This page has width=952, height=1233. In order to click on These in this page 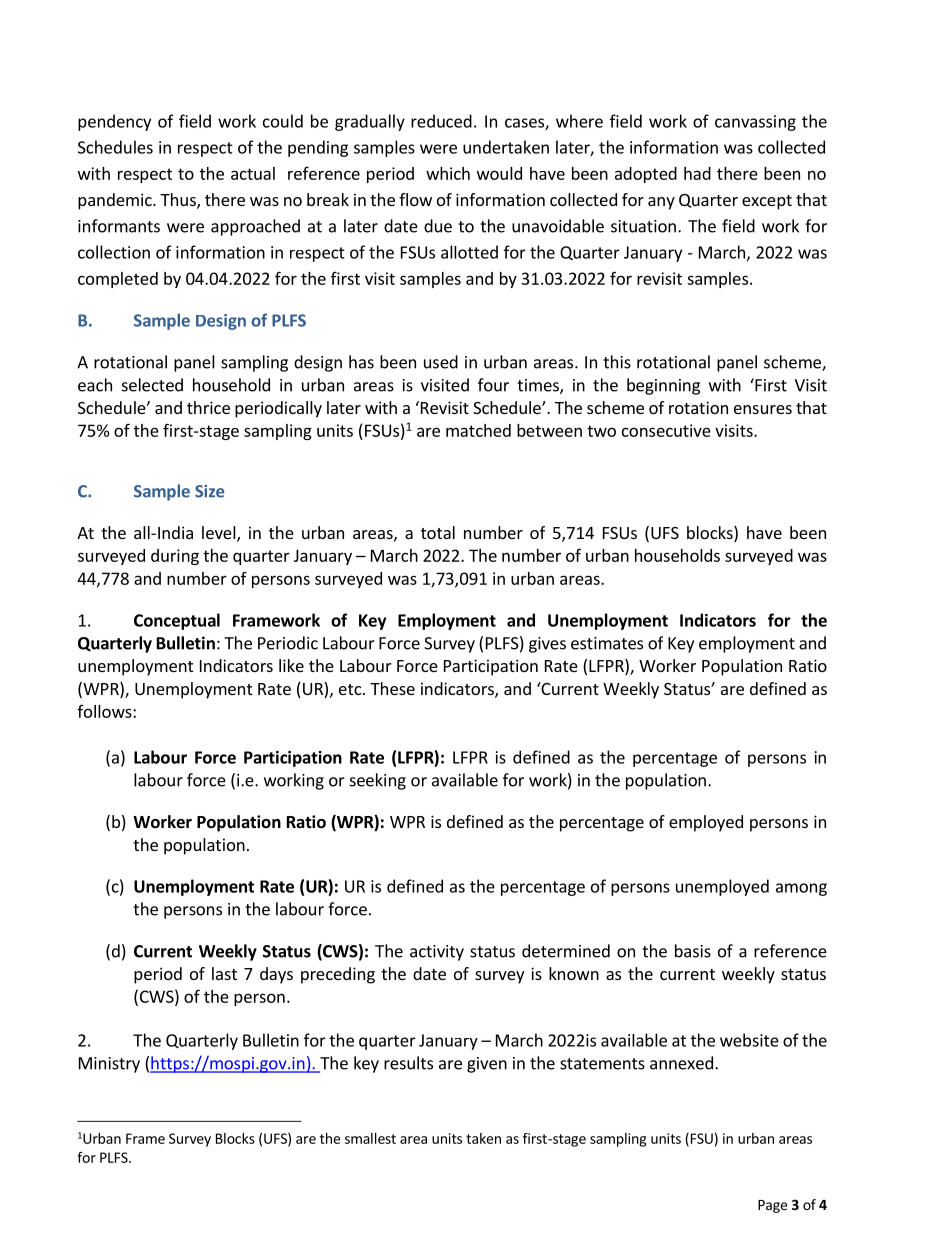, I will do `click(392, 688)`.
